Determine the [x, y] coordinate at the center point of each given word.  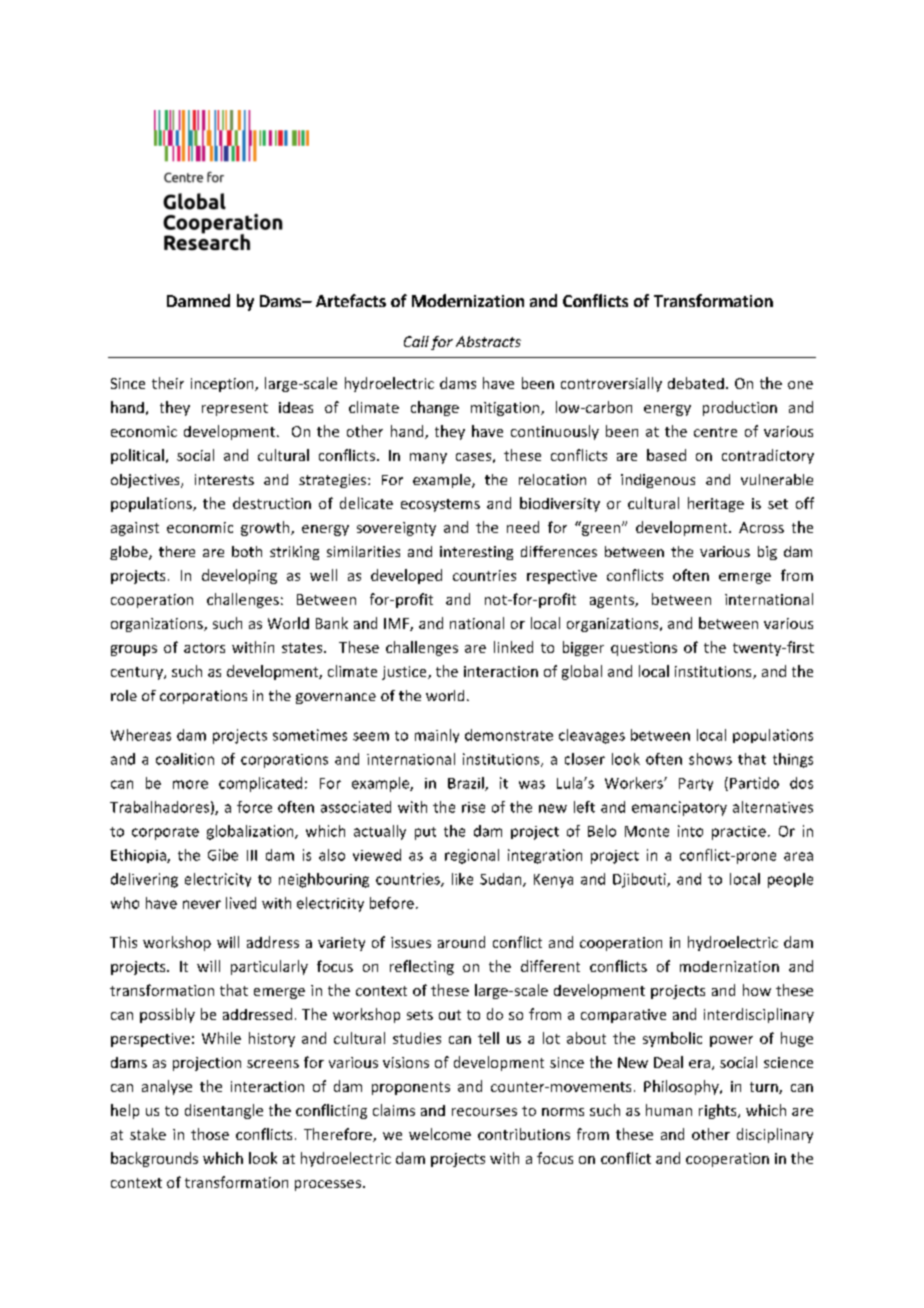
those [210, 1134]
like [462, 879]
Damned [198, 300]
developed [406, 576]
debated [696, 383]
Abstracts [488, 341]
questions [644, 649]
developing [239, 576]
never [202, 904]
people [790, 880]
